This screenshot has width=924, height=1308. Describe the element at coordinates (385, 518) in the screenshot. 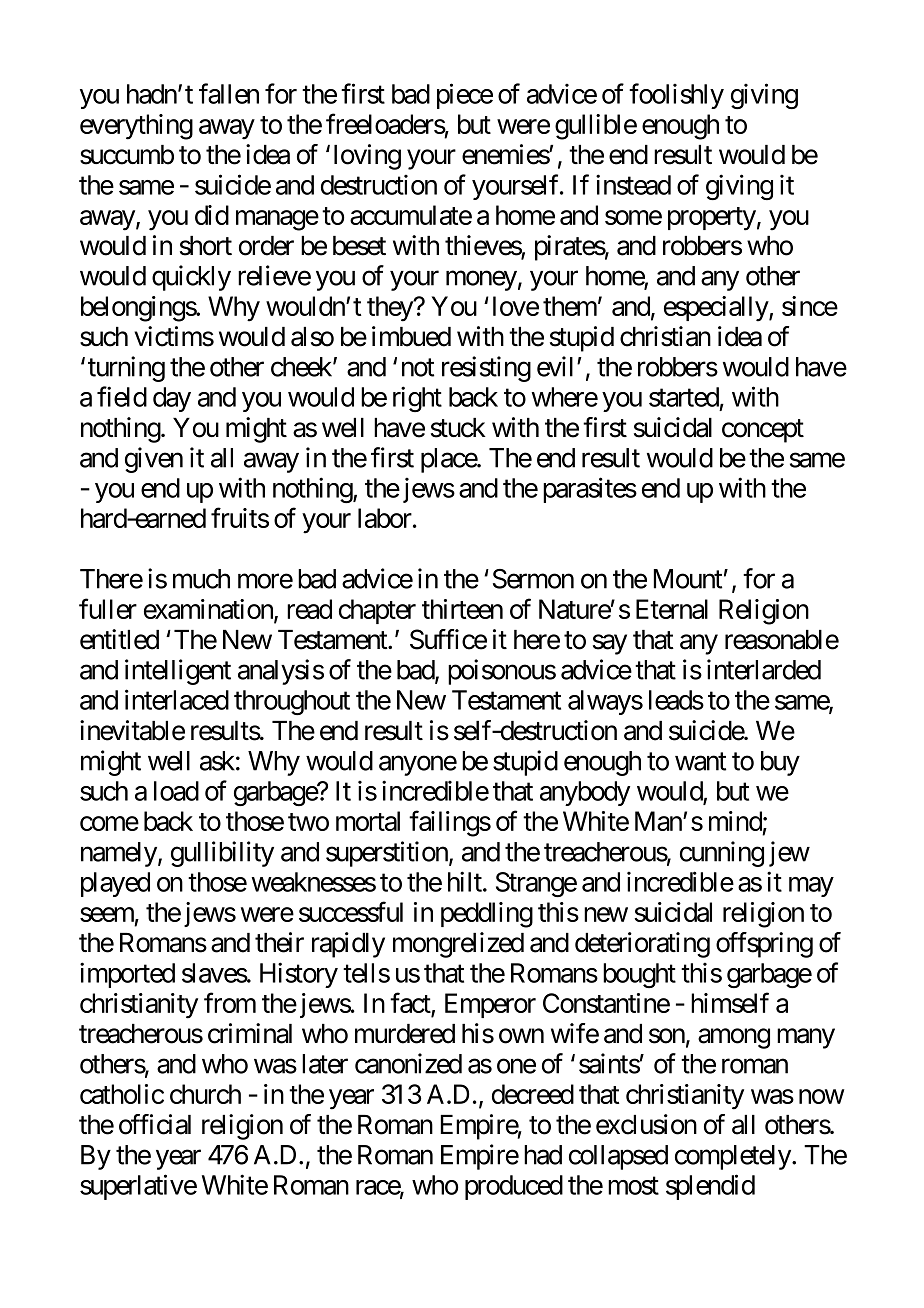

I see `labor` at that location.
